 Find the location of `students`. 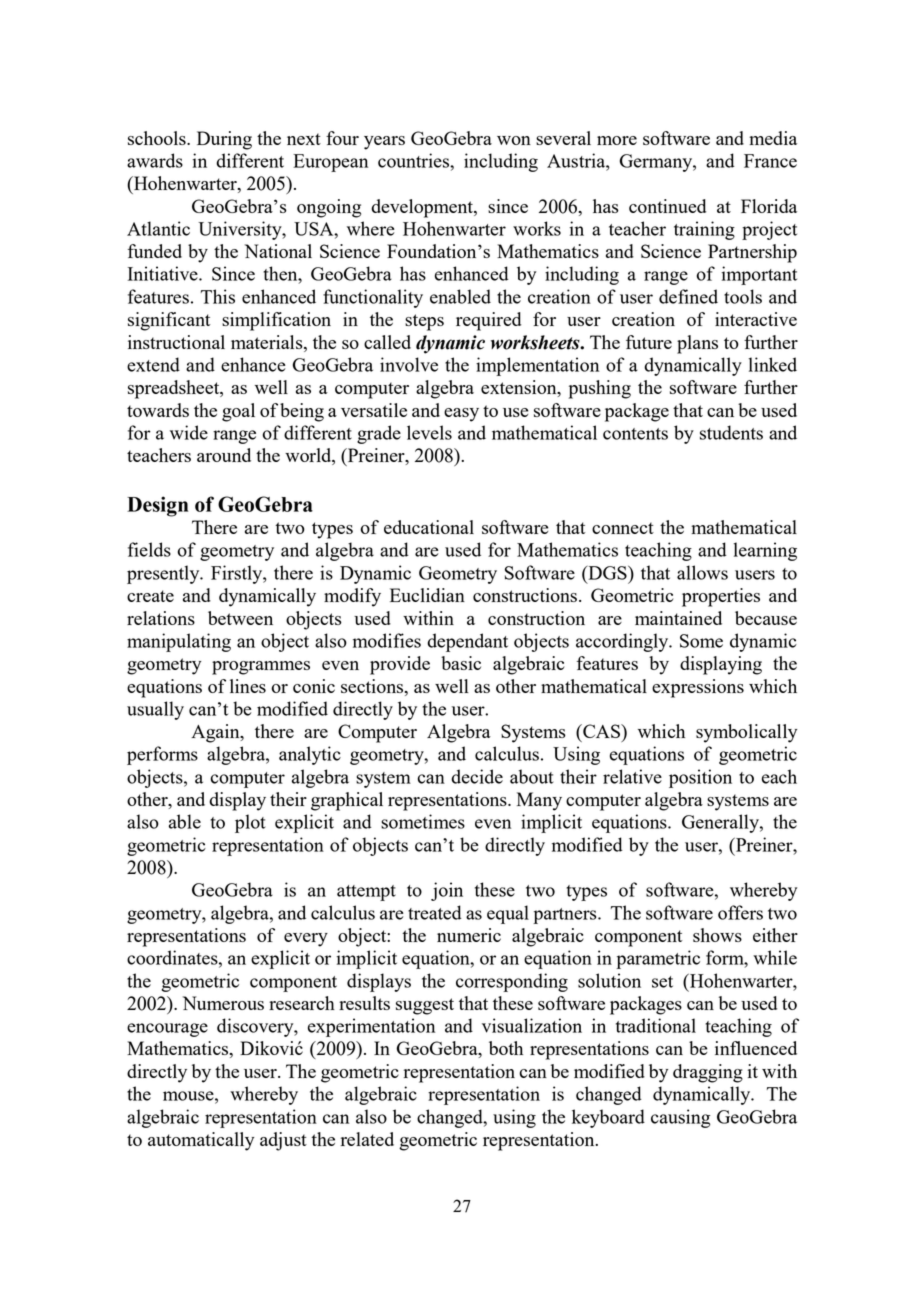

students is located at coordinates (731, 432).
